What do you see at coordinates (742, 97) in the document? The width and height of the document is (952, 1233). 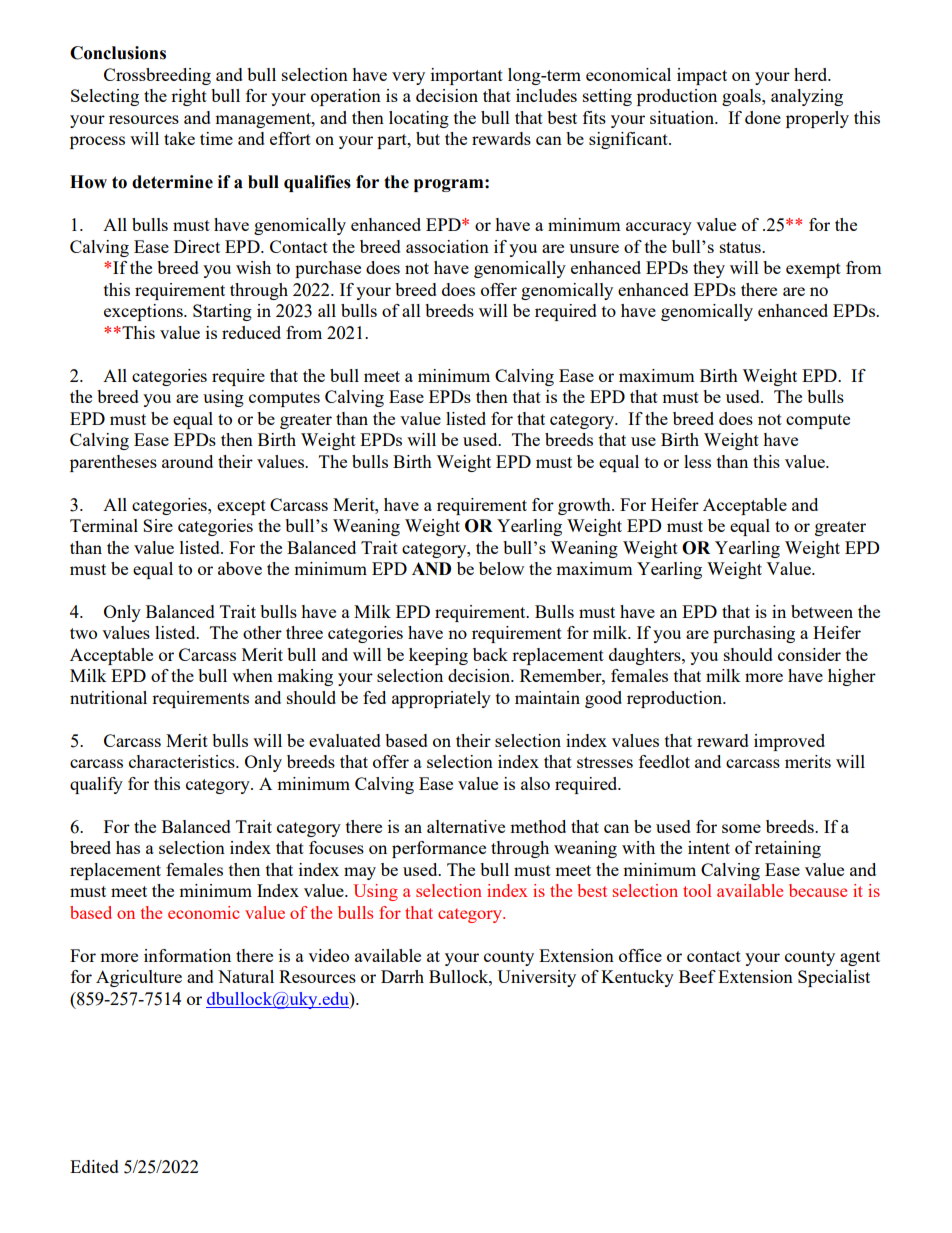 I see `goals` at bounding box center [742, 97].
